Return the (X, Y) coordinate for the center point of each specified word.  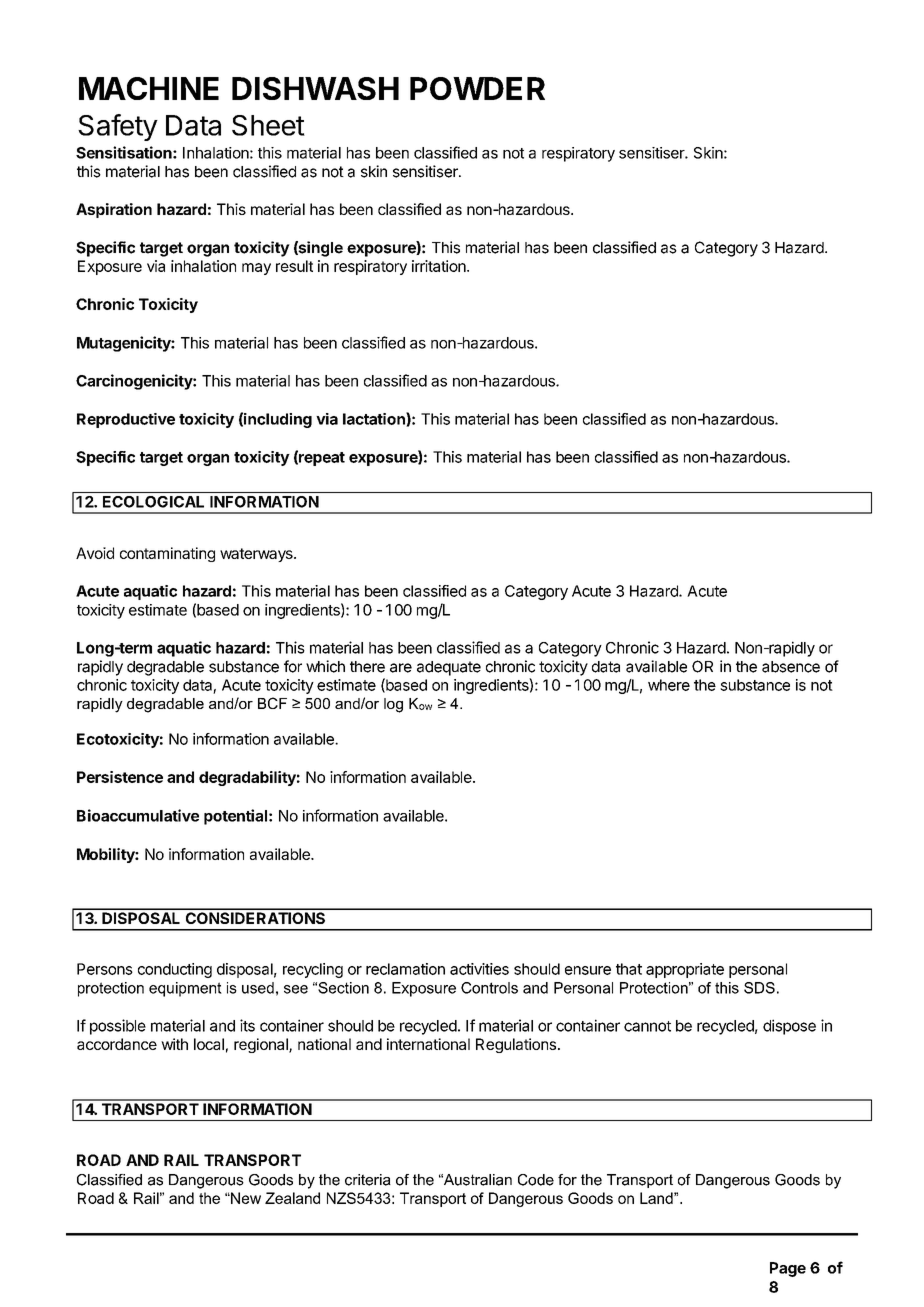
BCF (272, 703)
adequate (449, 668)
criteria (368, 1180)
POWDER (477, 88)
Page (788, 1269)
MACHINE (149, 88)
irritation (440, 266)
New (245, 1198)
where (669, 685)
